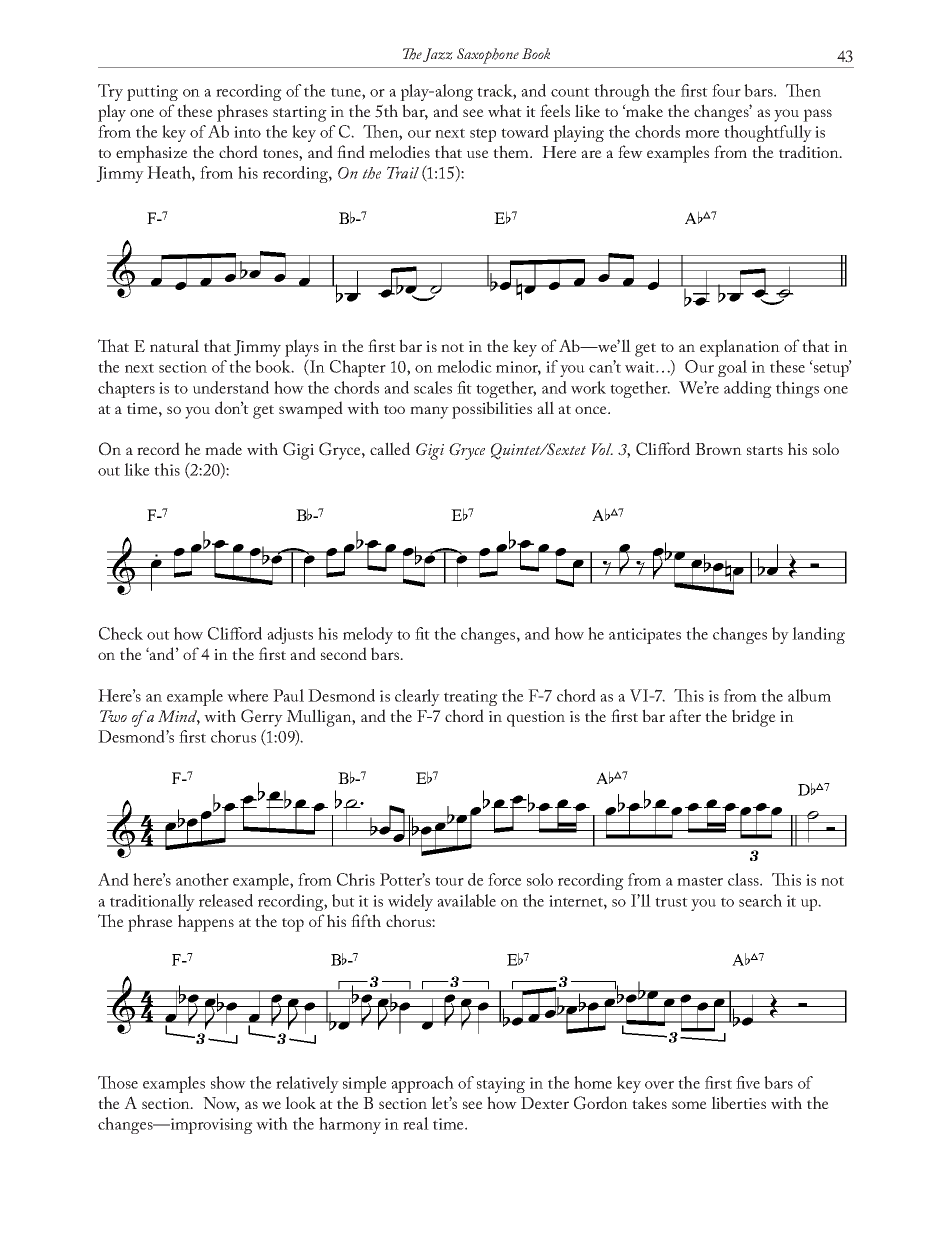  I want to click on bridge, so click(754, 718).
